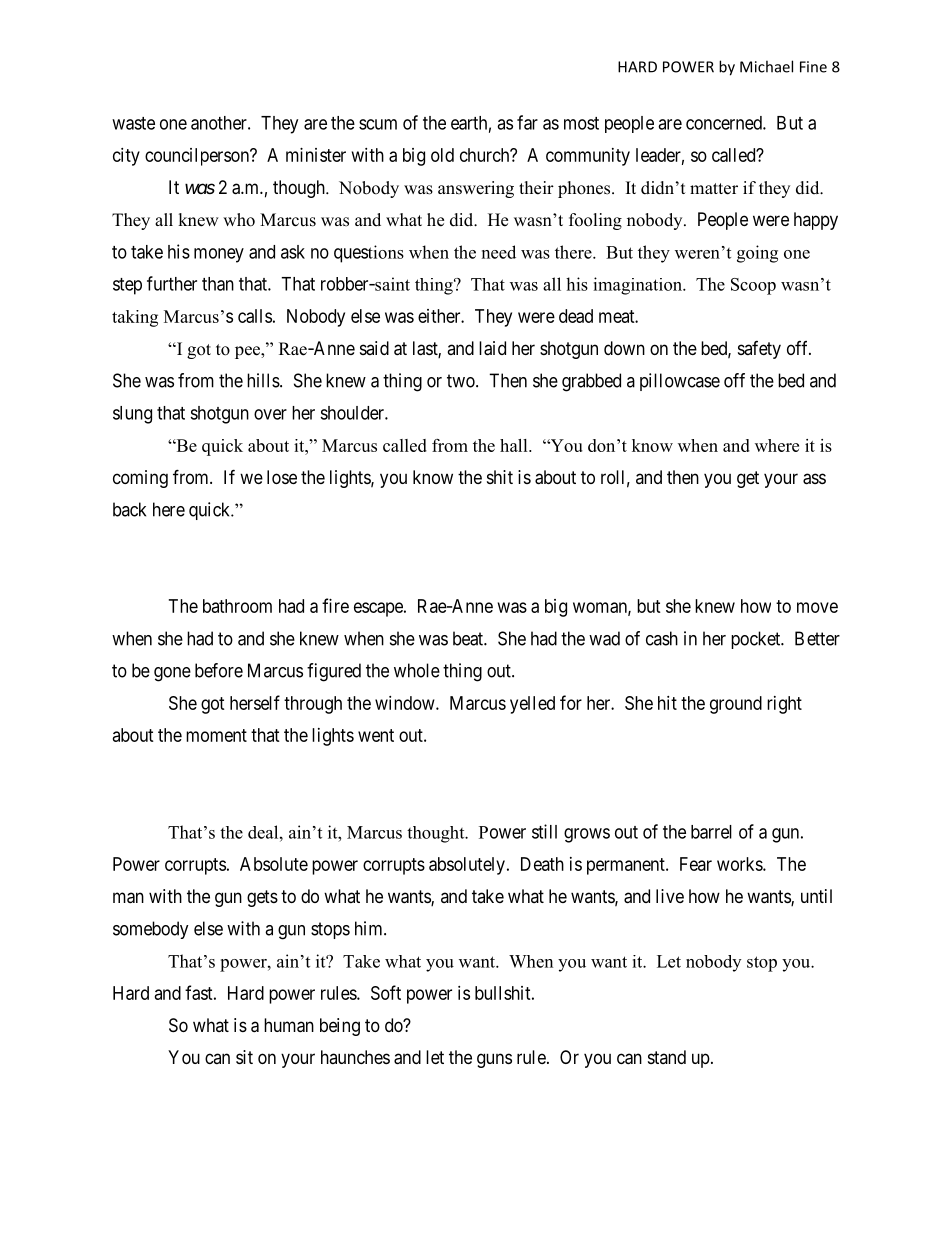 The width and height of the image is (952, 1233). Describe the element at coordinates (133, 123) in the image. I see `waste` at that location.
